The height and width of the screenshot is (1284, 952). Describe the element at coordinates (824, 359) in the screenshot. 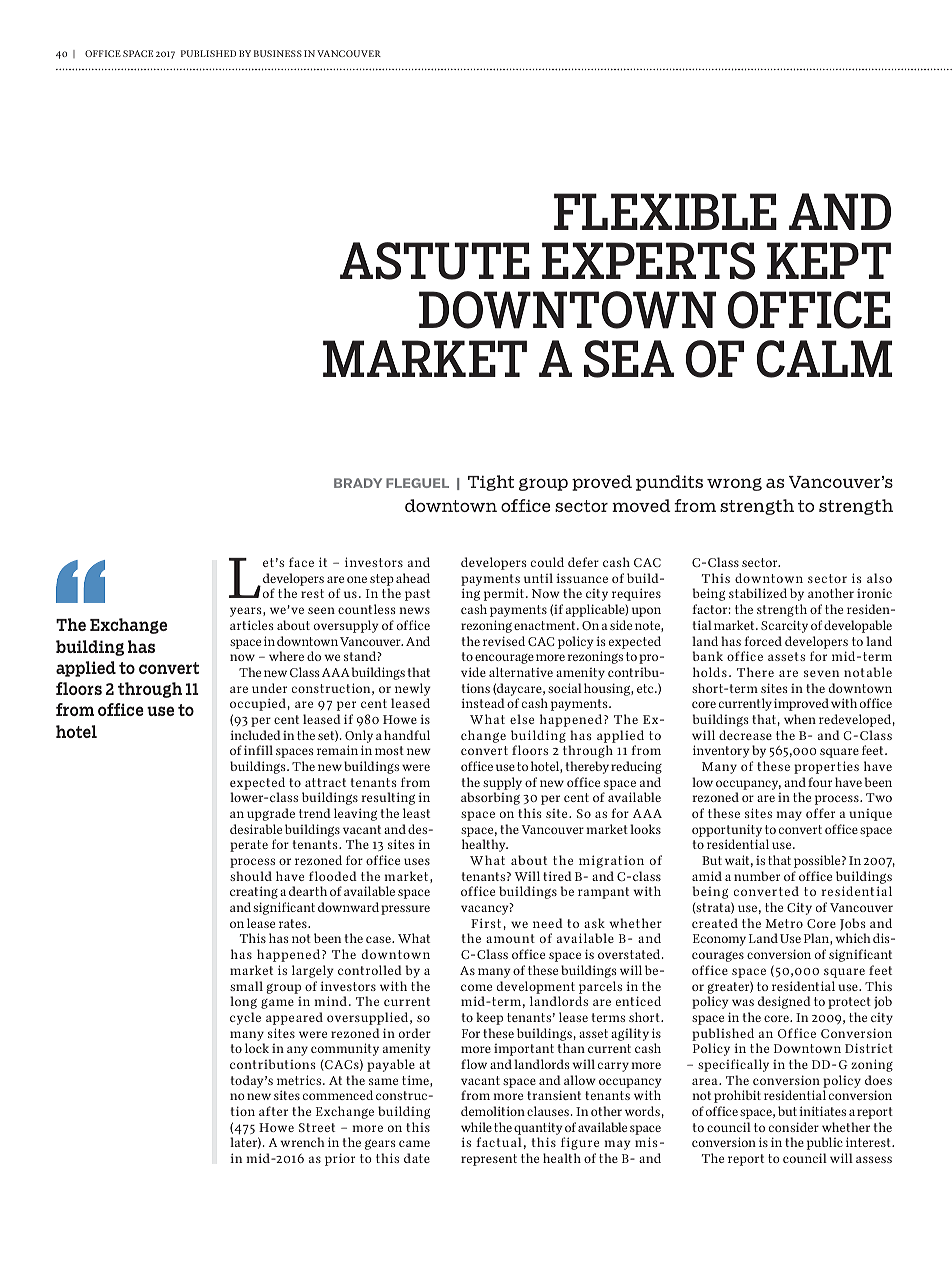

I see `CALM` at that location.
